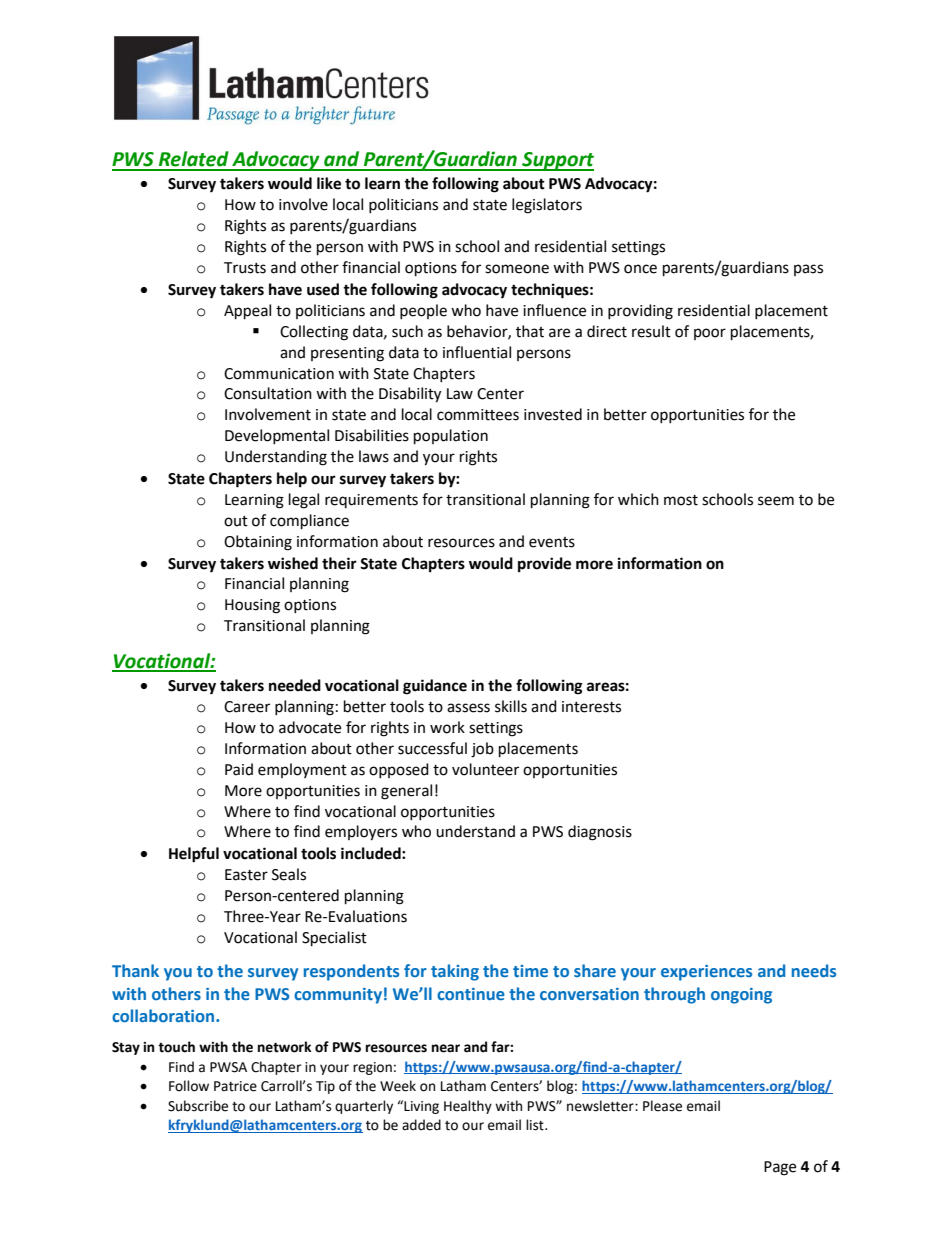 Image resolution: width=952 pixels, height=1233 pixels. Describe the element at coordinates (258, 543) in the screenshot. I see `Obtaining` at that location.
